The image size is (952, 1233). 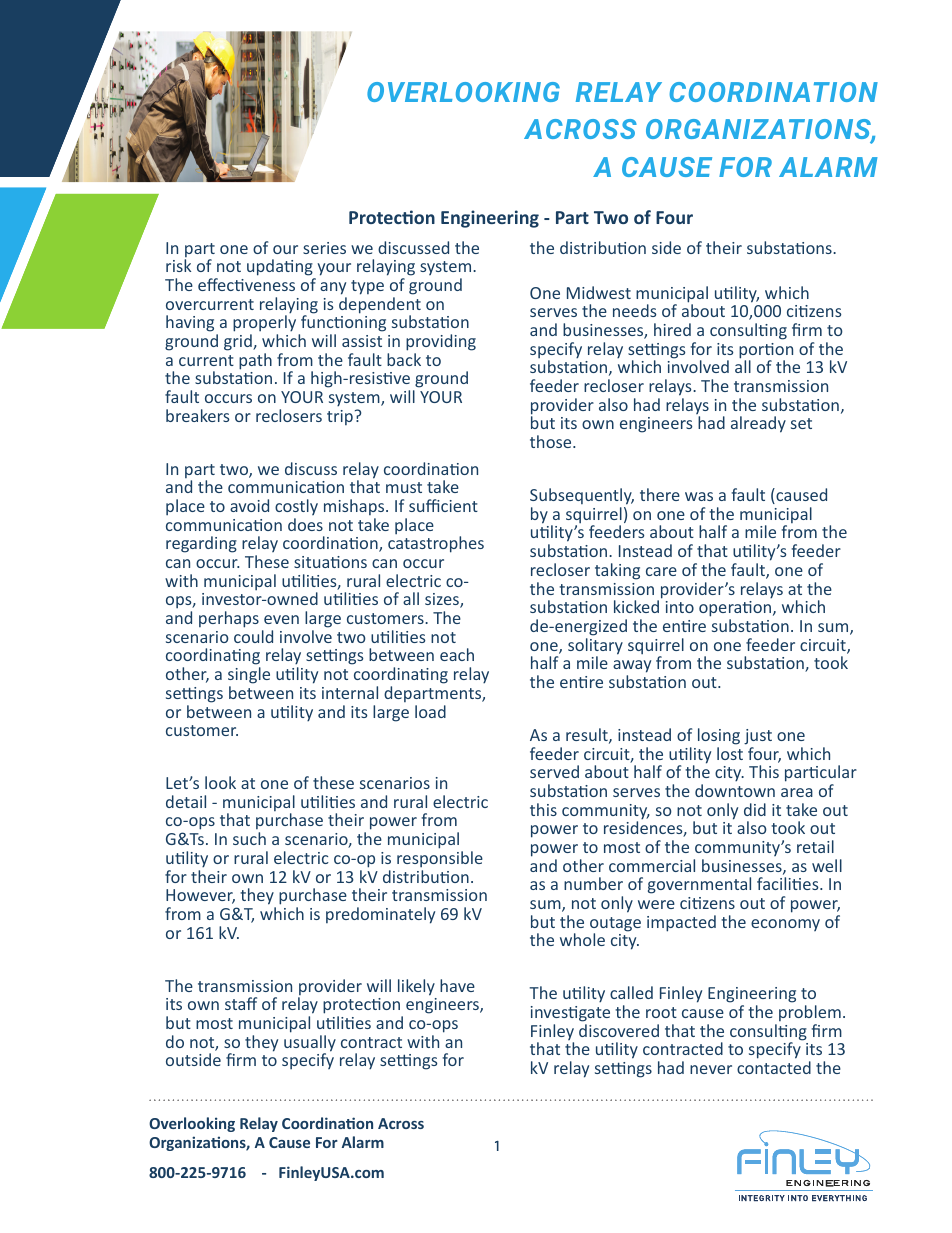 What do you see at coordinates (672, 329) in the page?
I see `hired` at bounding box center [672, 329].
